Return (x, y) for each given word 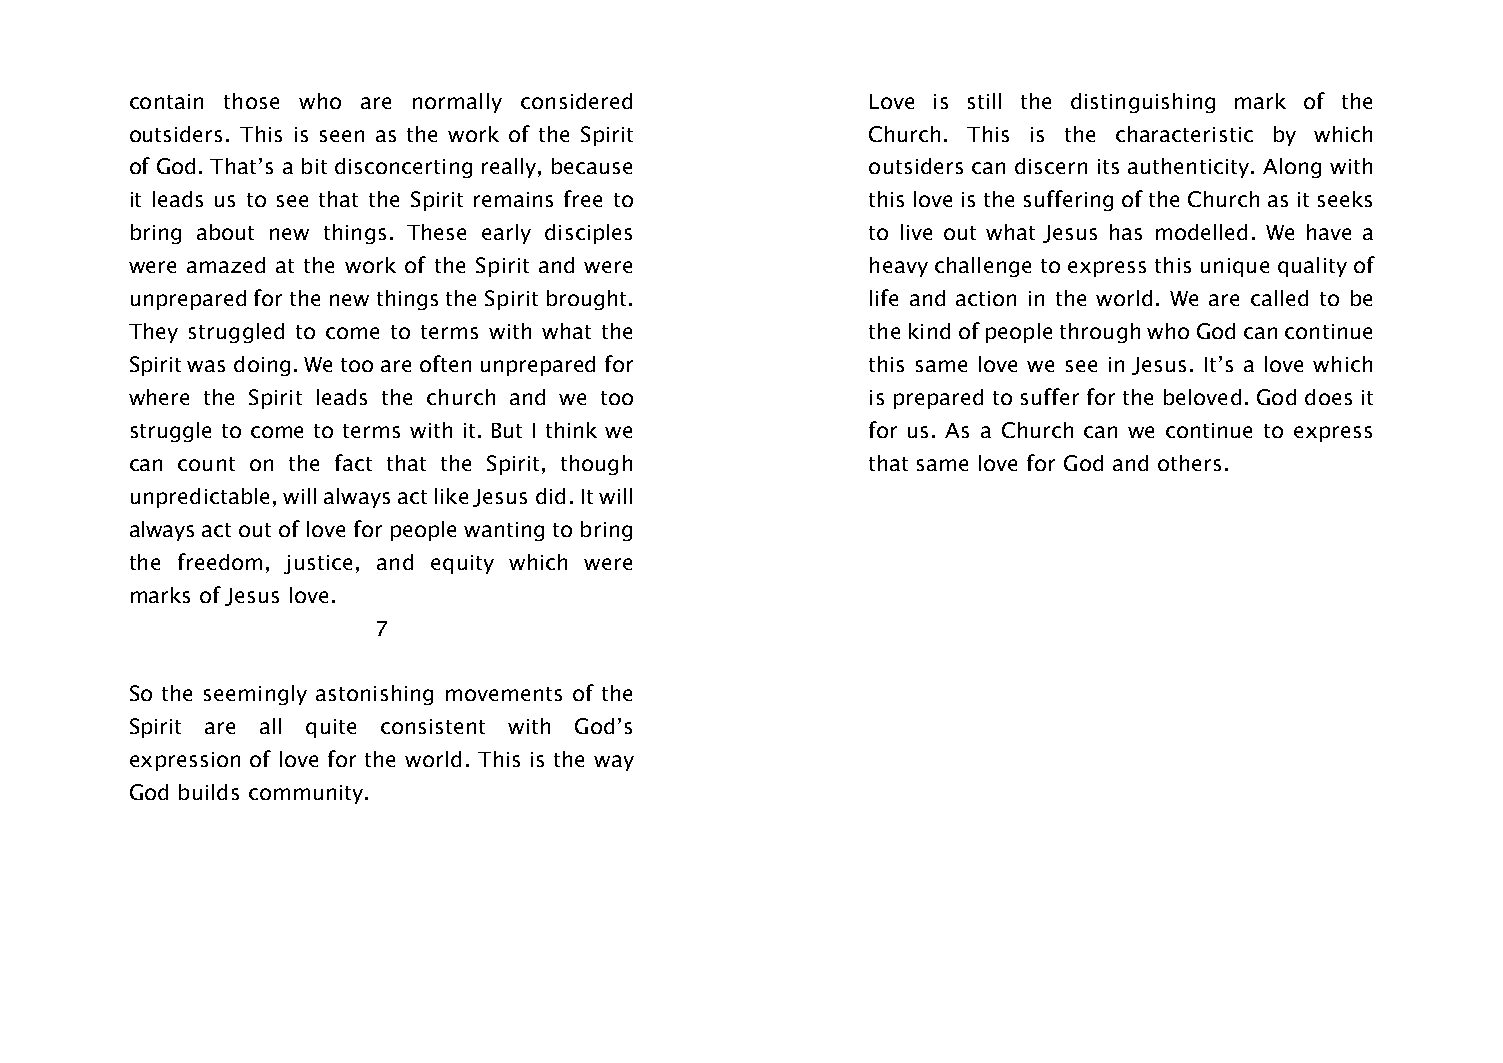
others (1189, 463)
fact (353, 462)
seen (342, 136)
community (307, 794)
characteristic (1184, 134)
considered (576, 101)
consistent (433, 726)
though (596, 465)
